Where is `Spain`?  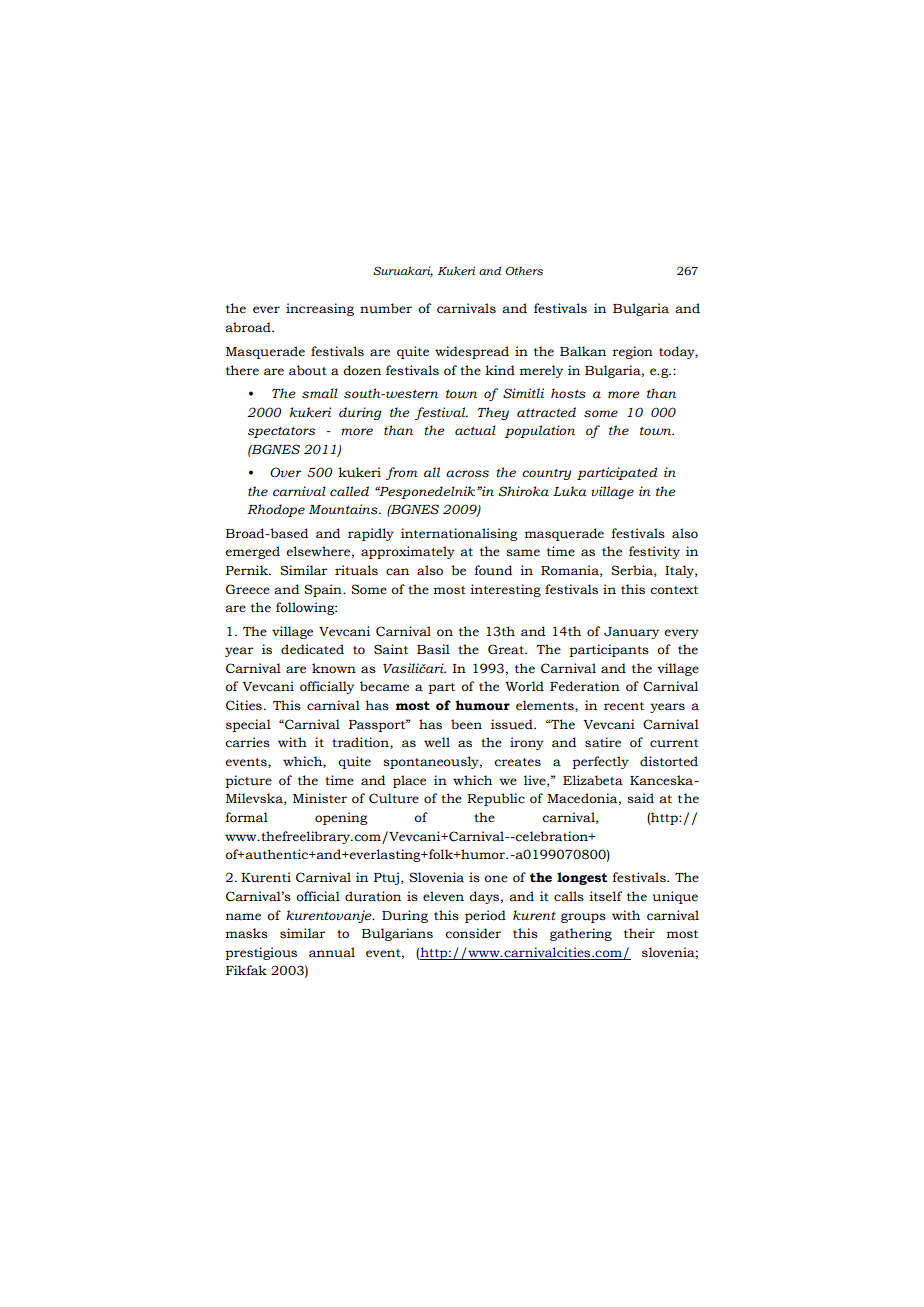 Spain is located at coordinates (324, 590).
